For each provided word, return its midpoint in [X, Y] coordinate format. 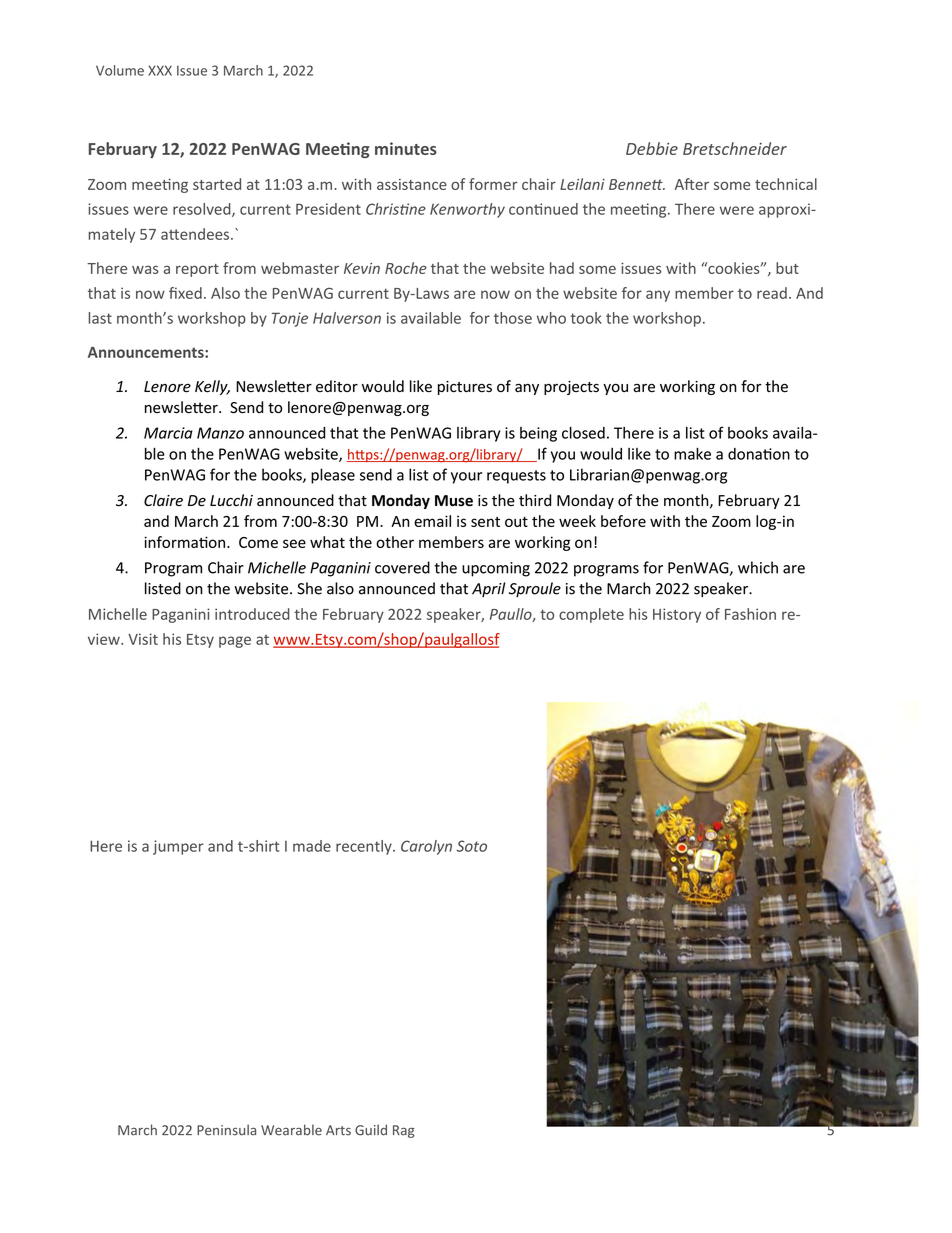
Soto [471, 846]
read [772, 293]
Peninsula [226, 1130]
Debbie [652, 148]
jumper [178, 847]
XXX [160, 70]
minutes [406, 148]
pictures [465, 388]
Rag [404, 1131]
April [488, 589]
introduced [252, 614]
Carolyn [426, 847]
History [677, 615]
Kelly [212, 387]
